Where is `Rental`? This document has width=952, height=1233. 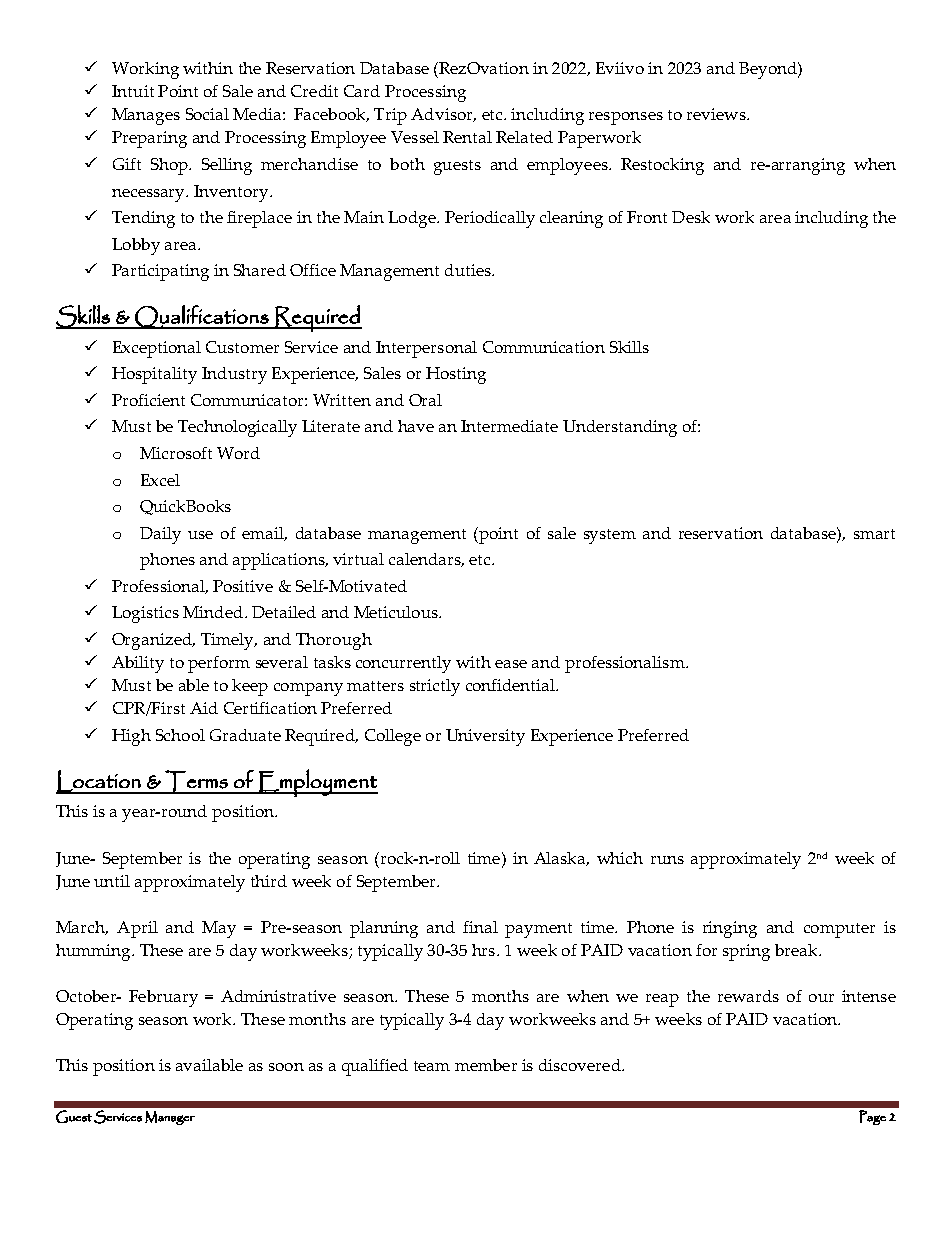 Rental is located at coordinates (467, 137).
